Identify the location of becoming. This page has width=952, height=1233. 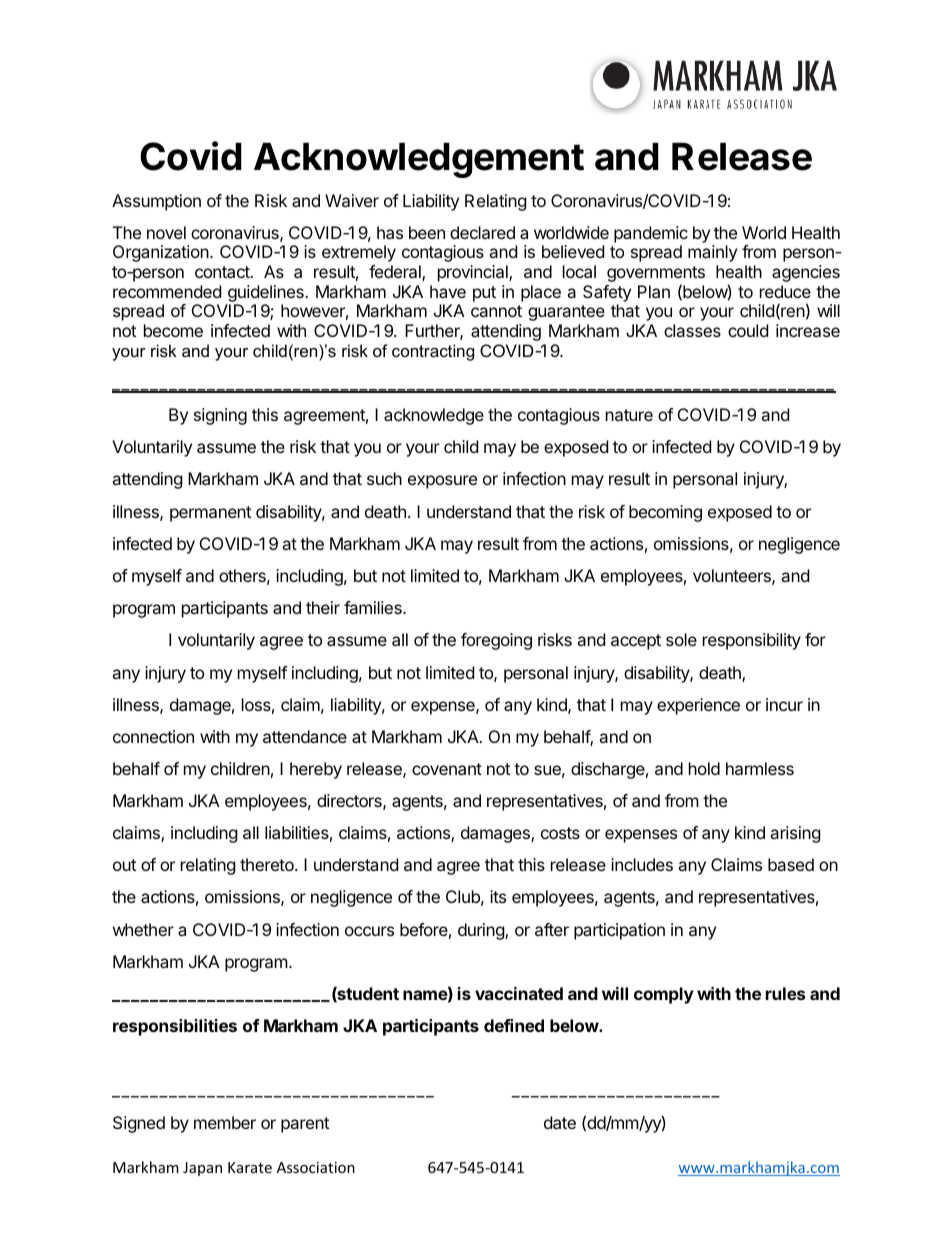
(665, 513).
